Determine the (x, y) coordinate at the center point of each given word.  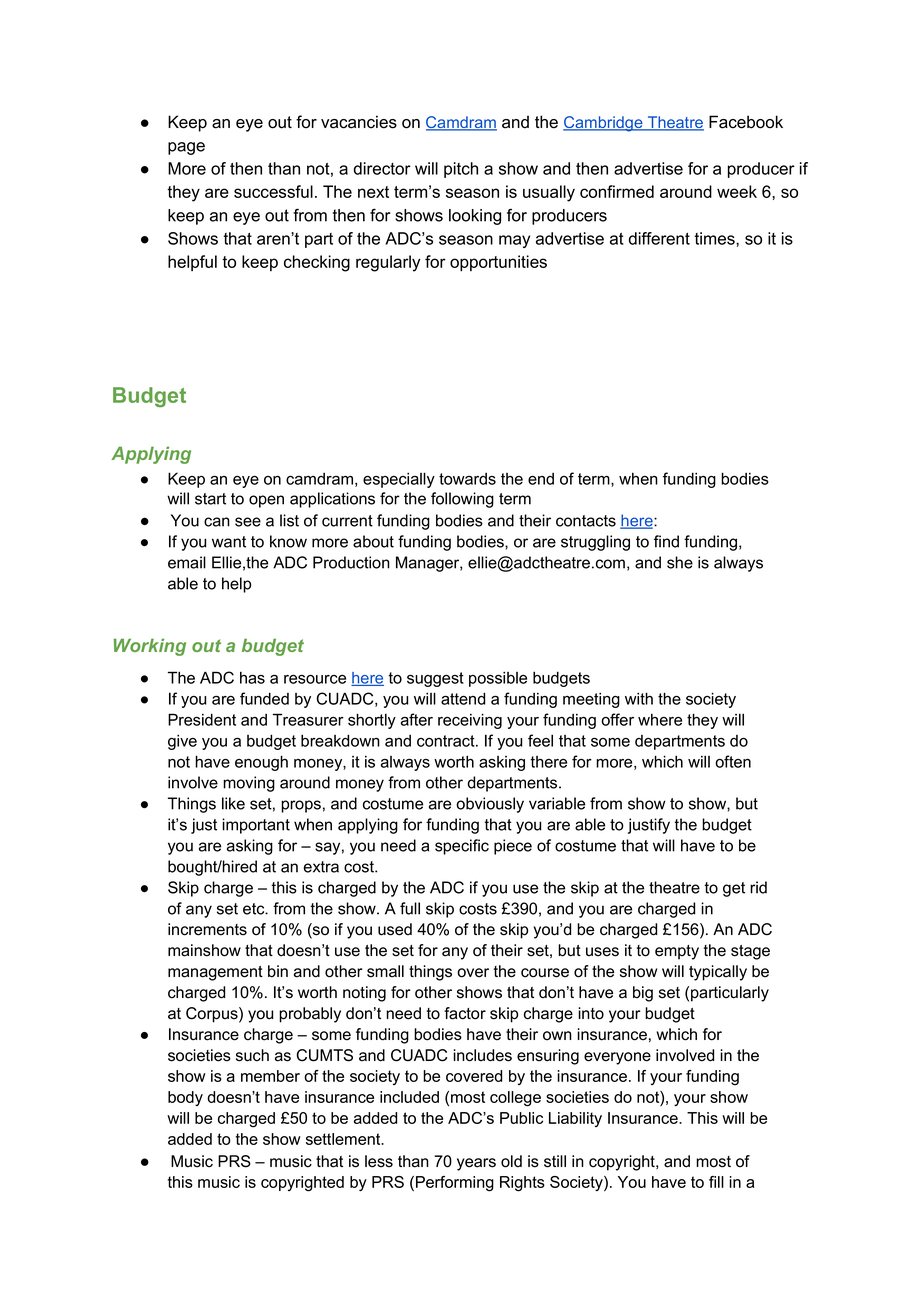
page (186, 148)
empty (677, 952)
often (733, 761)
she (680, 562)
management (215, 973)
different (659, 238)
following (462, 500)
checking (317, 263)
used (395, 929)
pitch (461, 170)
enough (261, 763)
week (737, 191)
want (229, 542)
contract (447, 741)
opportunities (498, 263)
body (185, 1098)
